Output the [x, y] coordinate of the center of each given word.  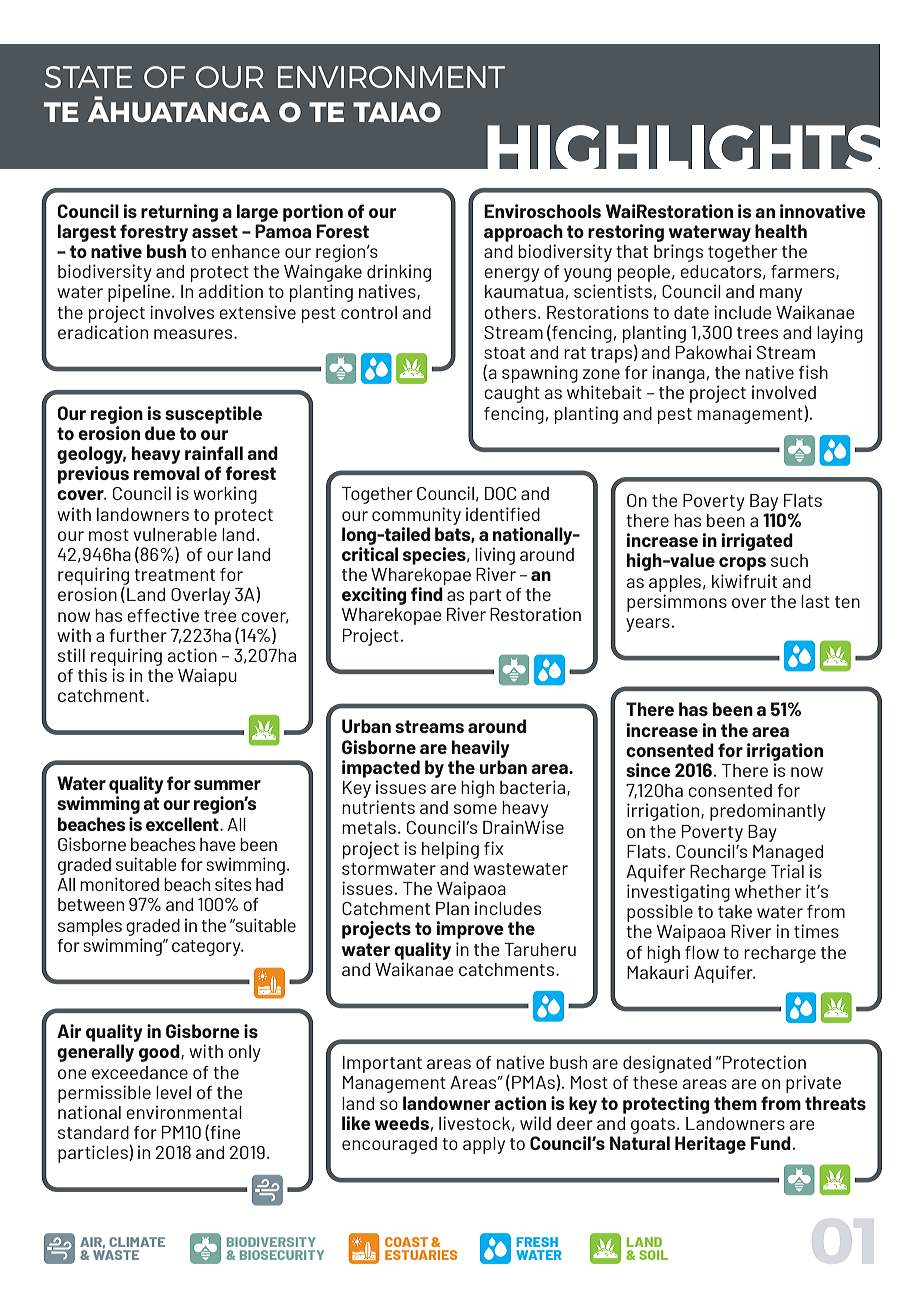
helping [450, 850]
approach [523, 233]
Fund [771, 1143]
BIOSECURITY [282, 1255]
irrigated [757, 542]
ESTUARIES [421, 1255]
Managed [788, 853]
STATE [88, 77]
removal [167, 473]
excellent [183, 824]
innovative [823, 211]
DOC [500, 493]
